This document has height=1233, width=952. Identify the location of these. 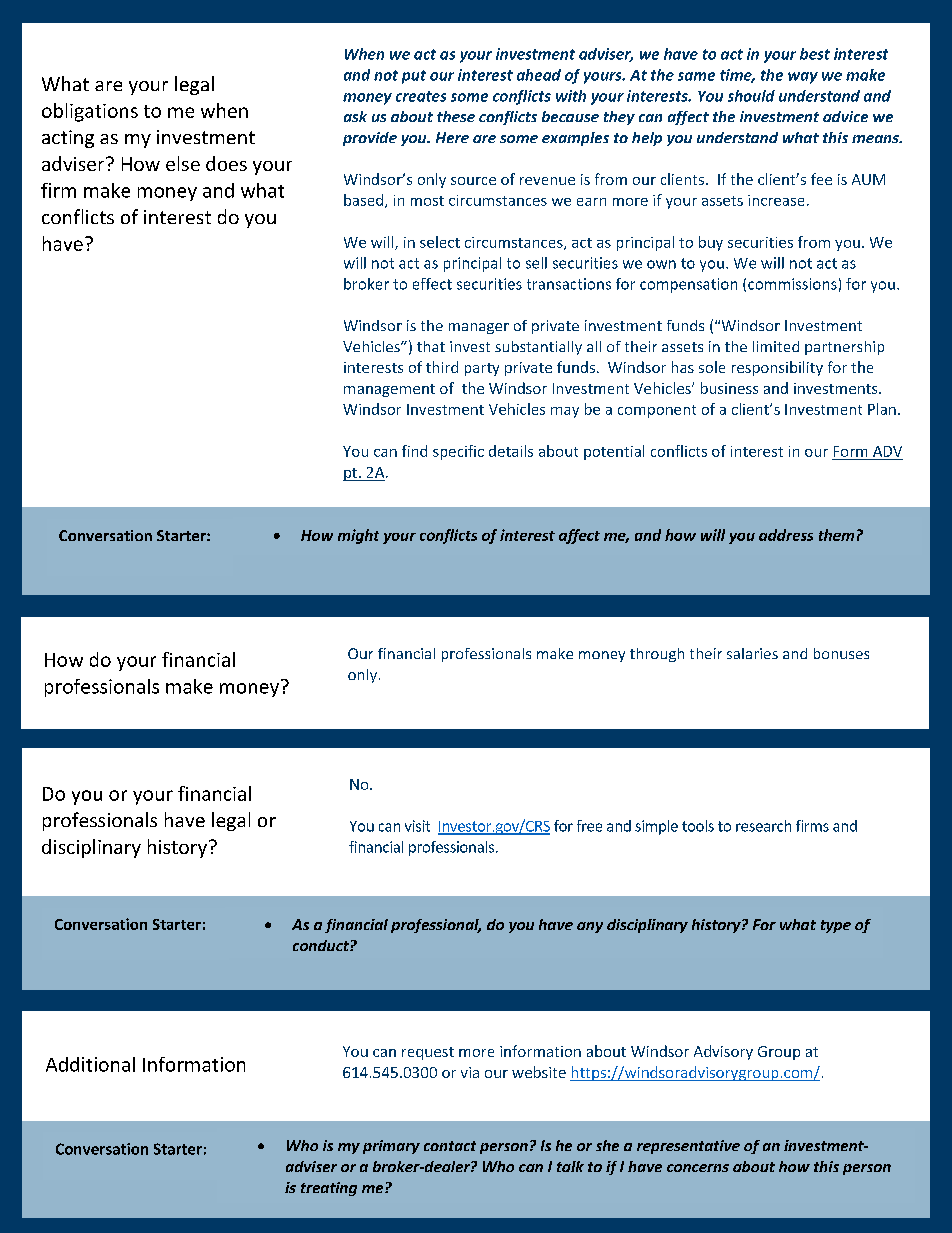
(456, 116).
